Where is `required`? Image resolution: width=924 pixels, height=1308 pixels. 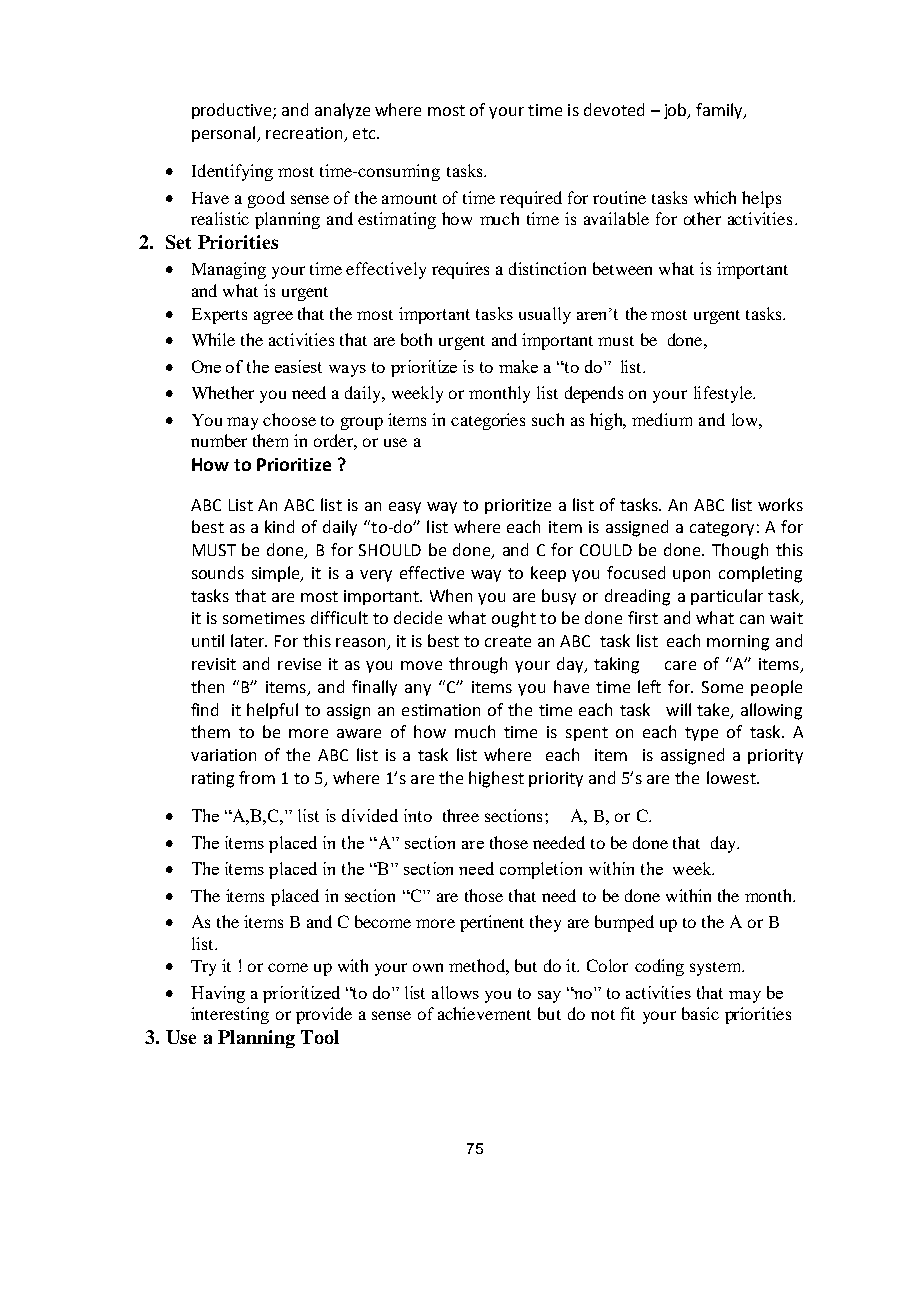 required is located at coordinates (531, 199).
